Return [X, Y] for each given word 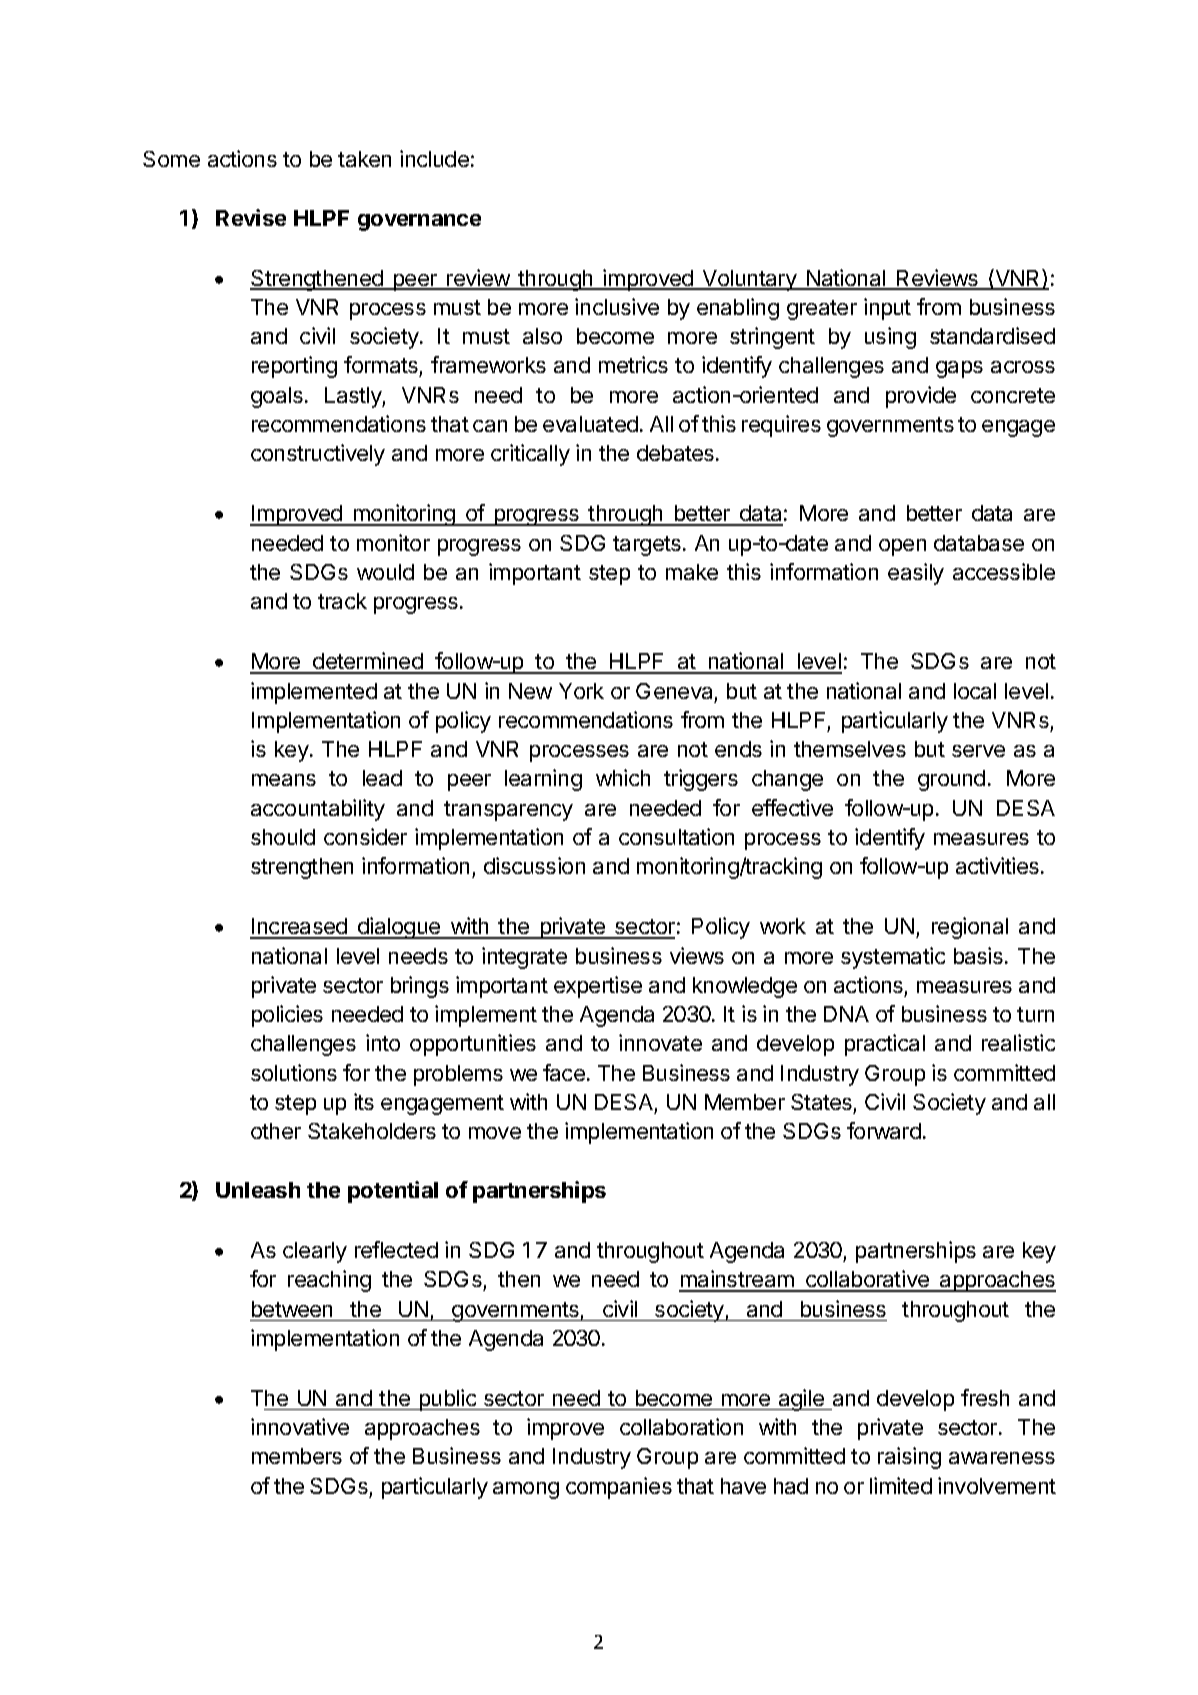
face [564, 1072]
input [887, 309]
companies [619, 1488]
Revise [251, 217]
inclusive [617, 306]
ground [951, 780]
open [902, 547]
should [283, 837]
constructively [318, 455]
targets [647, 546]
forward [884, 1130]
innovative [300, 1426]
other [276, 1131]
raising [909, 1458]
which [623, 777]
